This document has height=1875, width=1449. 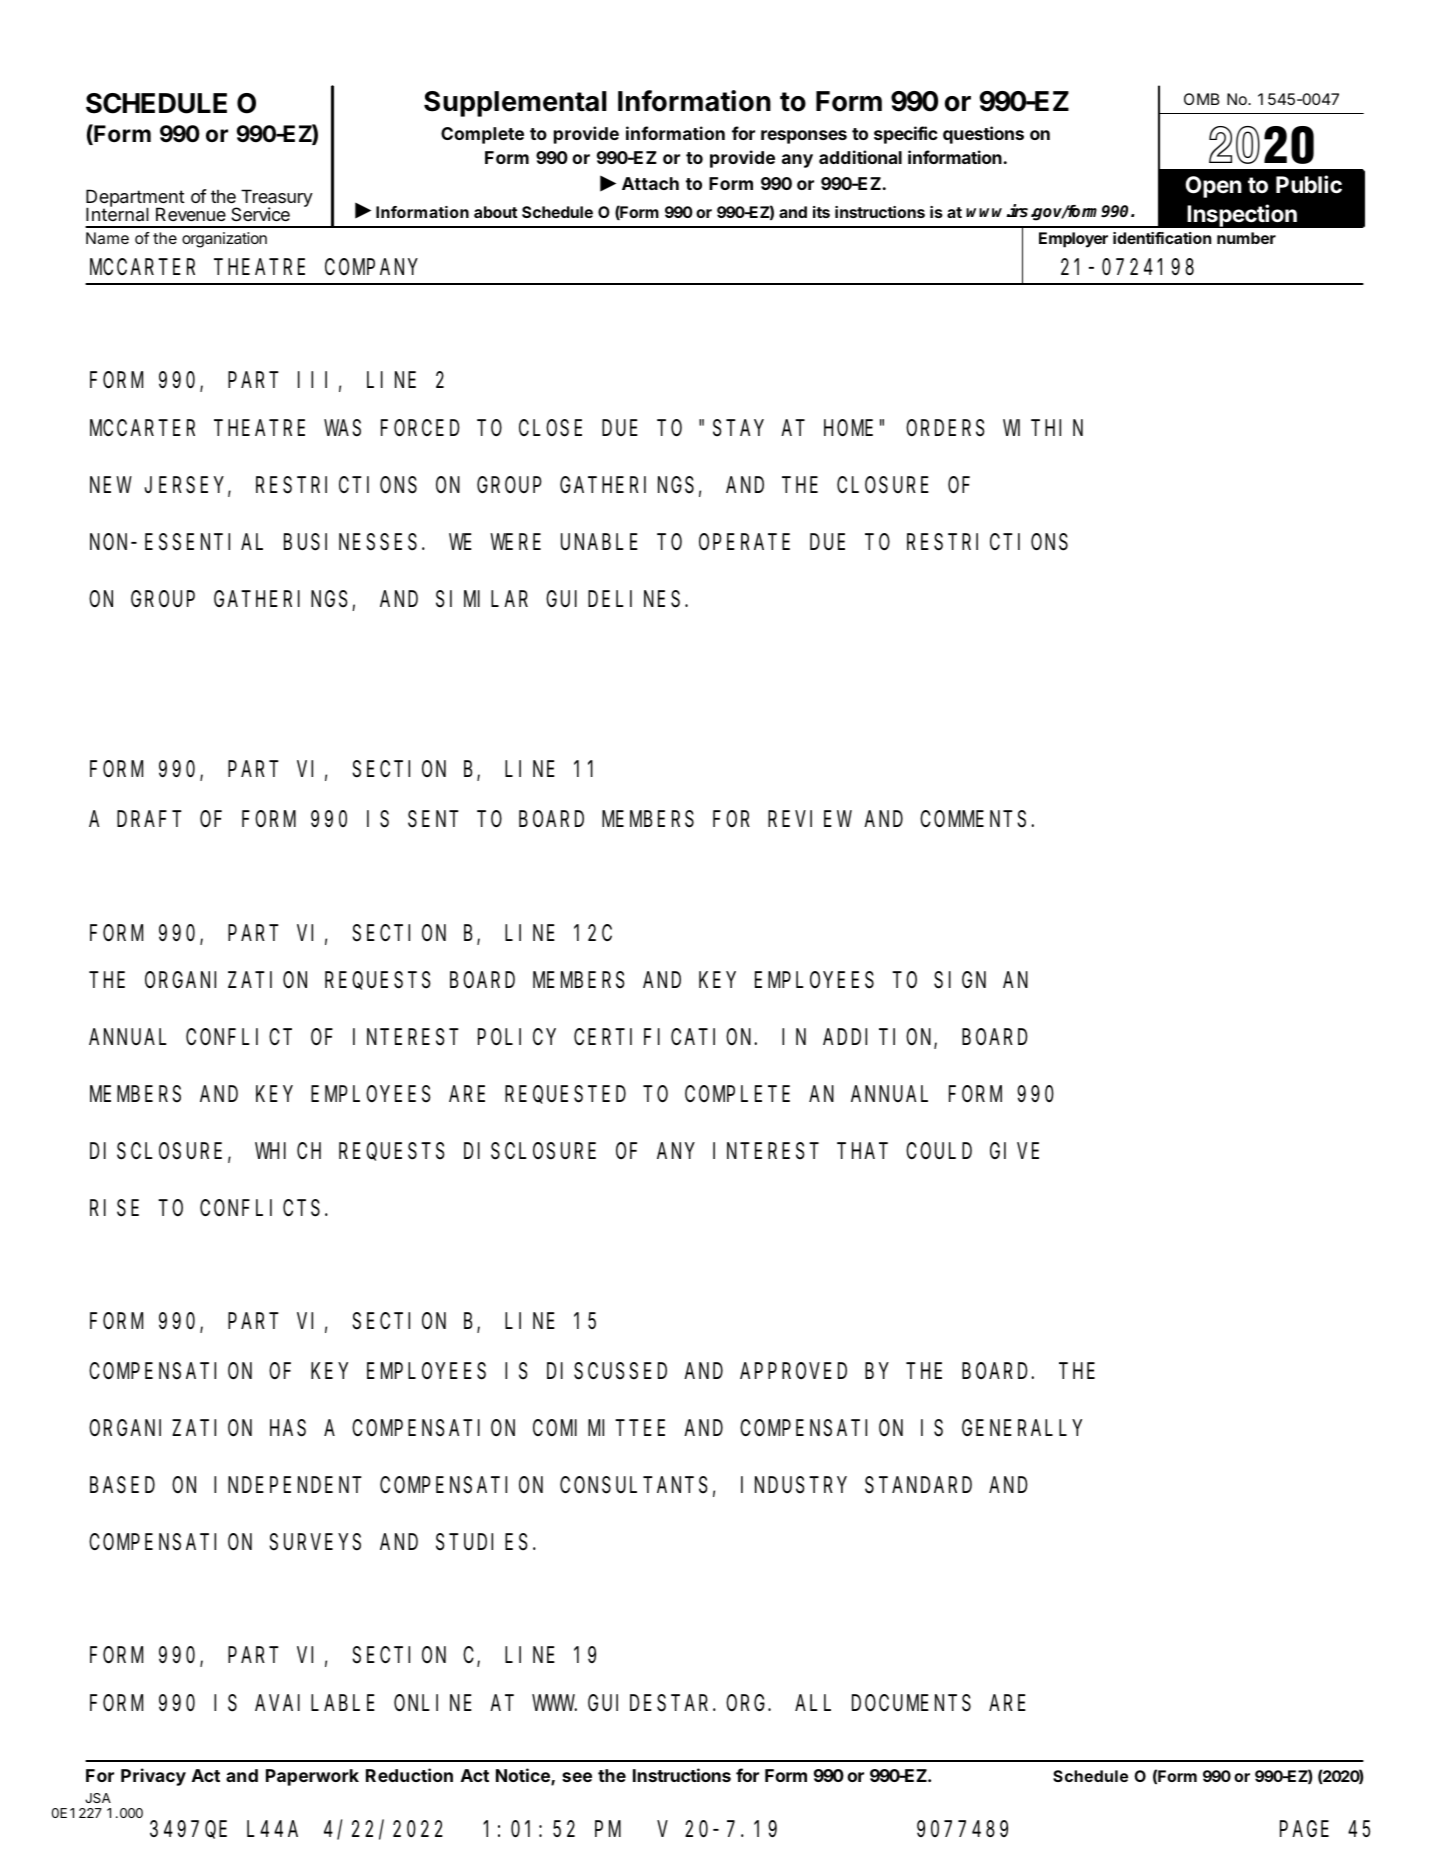 What do you see at coordinates (744, 542) in the document?
I see `OPERATE` at bounding box center [744, 542].
